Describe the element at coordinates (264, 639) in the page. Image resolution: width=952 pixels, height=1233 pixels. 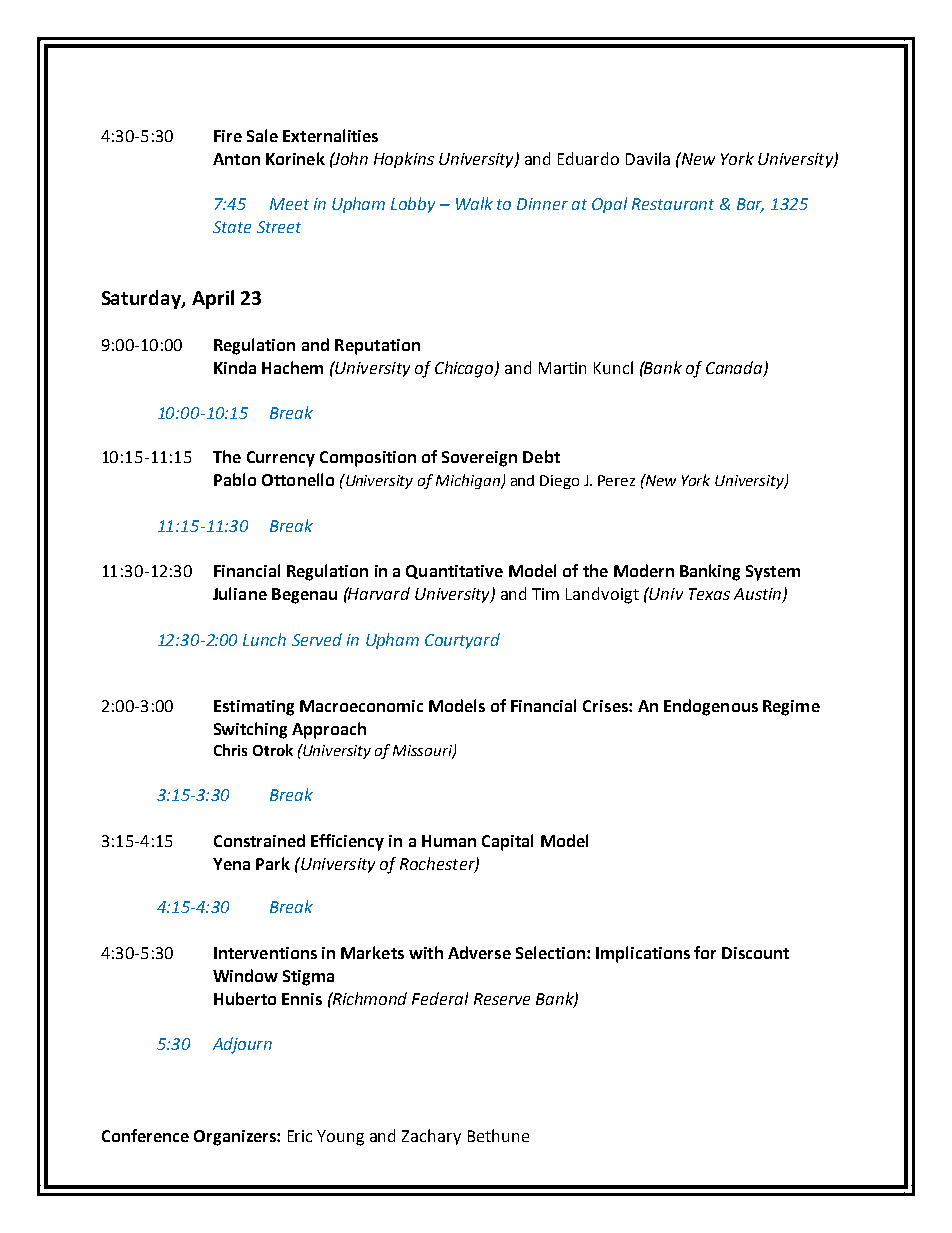
I see `Lunch` at that location.
